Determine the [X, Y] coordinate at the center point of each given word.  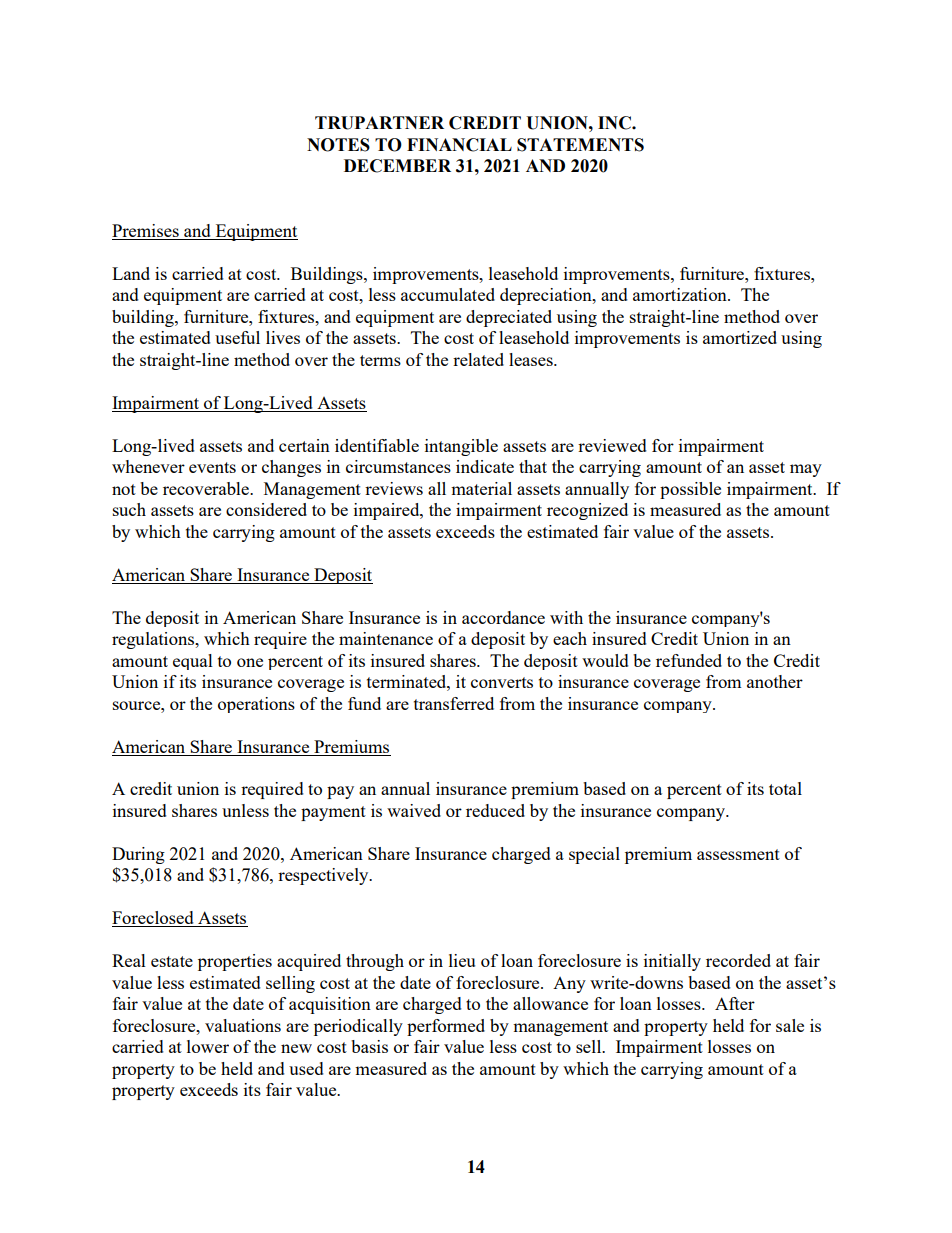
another [775, 681]
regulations [154, 640]
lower [208, 1046]
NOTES [338, 145]
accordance [503, 617]
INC [615, 123]
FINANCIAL [459, 145]
